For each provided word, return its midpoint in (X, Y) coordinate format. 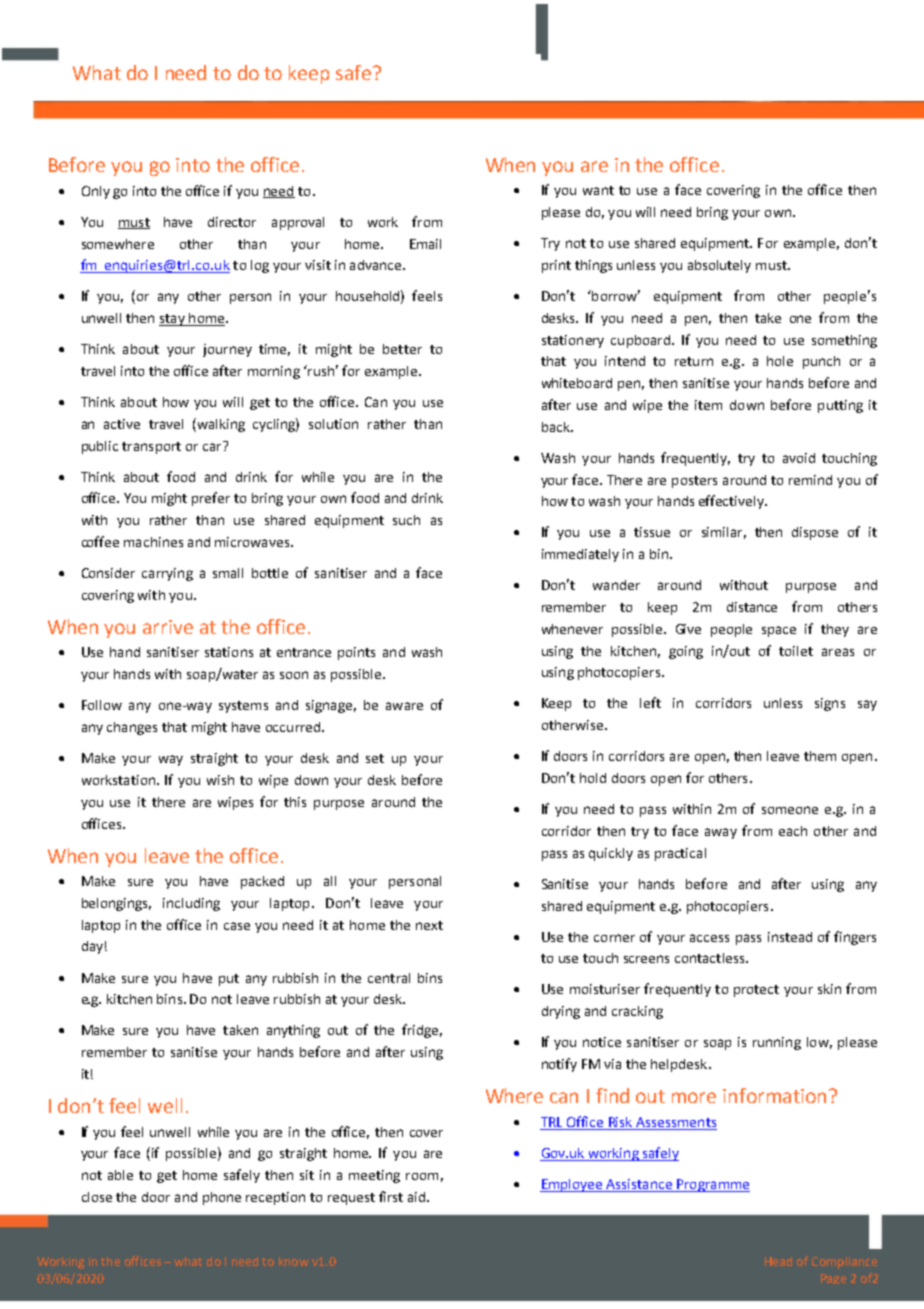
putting (840, 406)
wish (220, 780)
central (389, 978)
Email (425, 244)
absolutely (719, 266)
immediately (580, 555)
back (557, 427)
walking (220, 425)
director (232, 222)
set (375, 758)
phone (222, 1198)
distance (752, 607)
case (237, 926)
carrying (167, 574)
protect (756, 991)
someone (790, 810)
